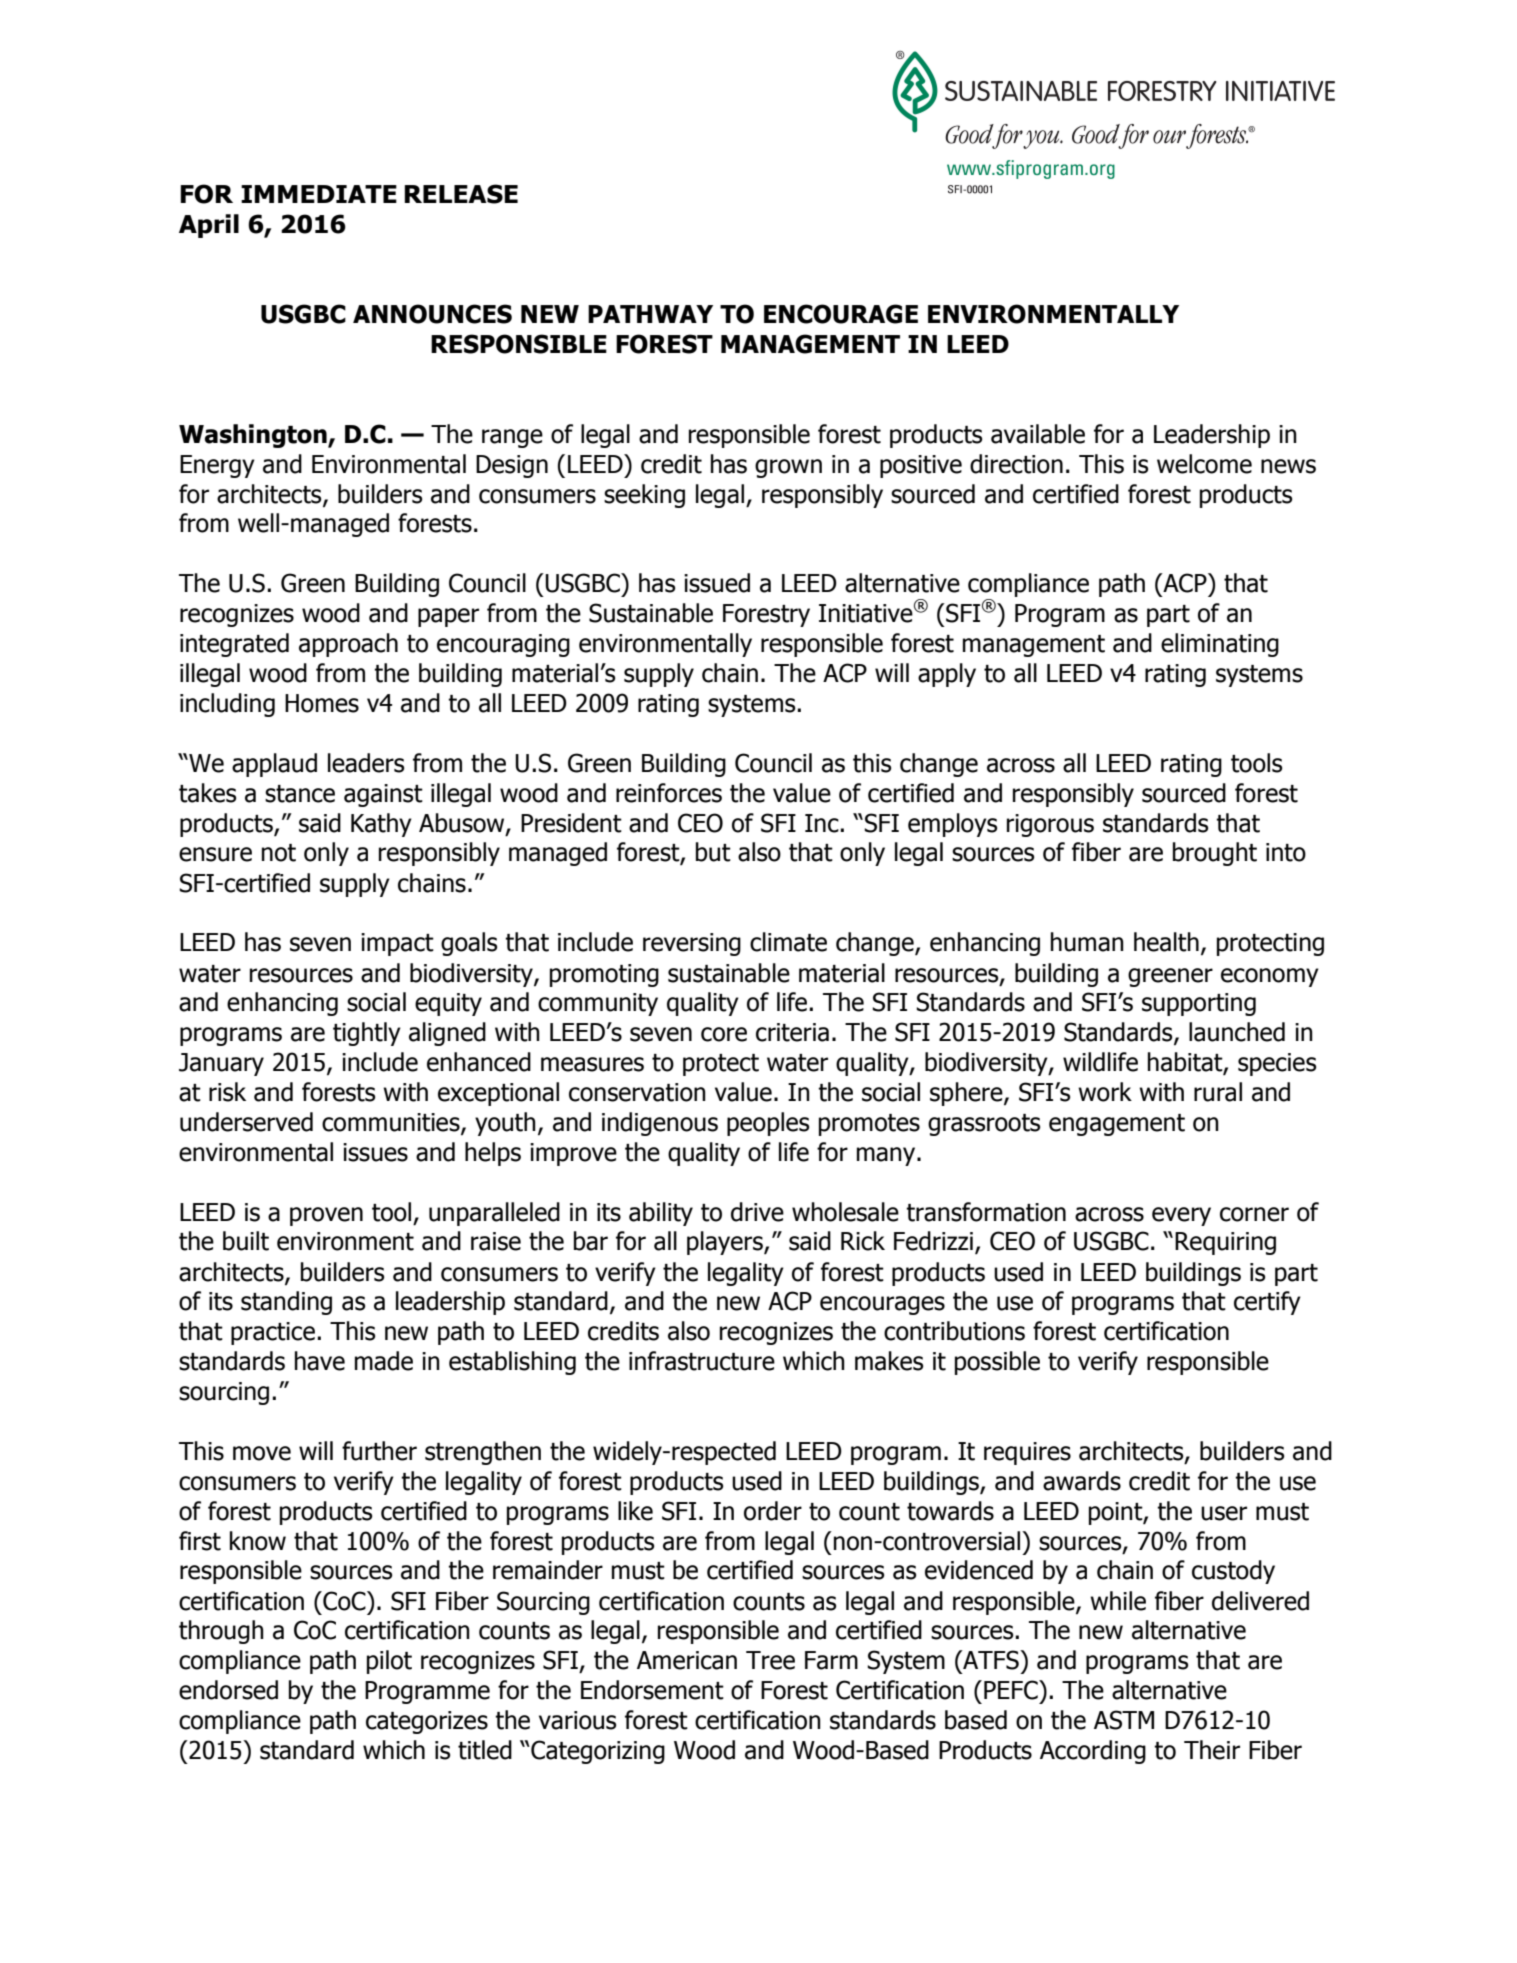  I want to click on reversing, so click(692, 944).
